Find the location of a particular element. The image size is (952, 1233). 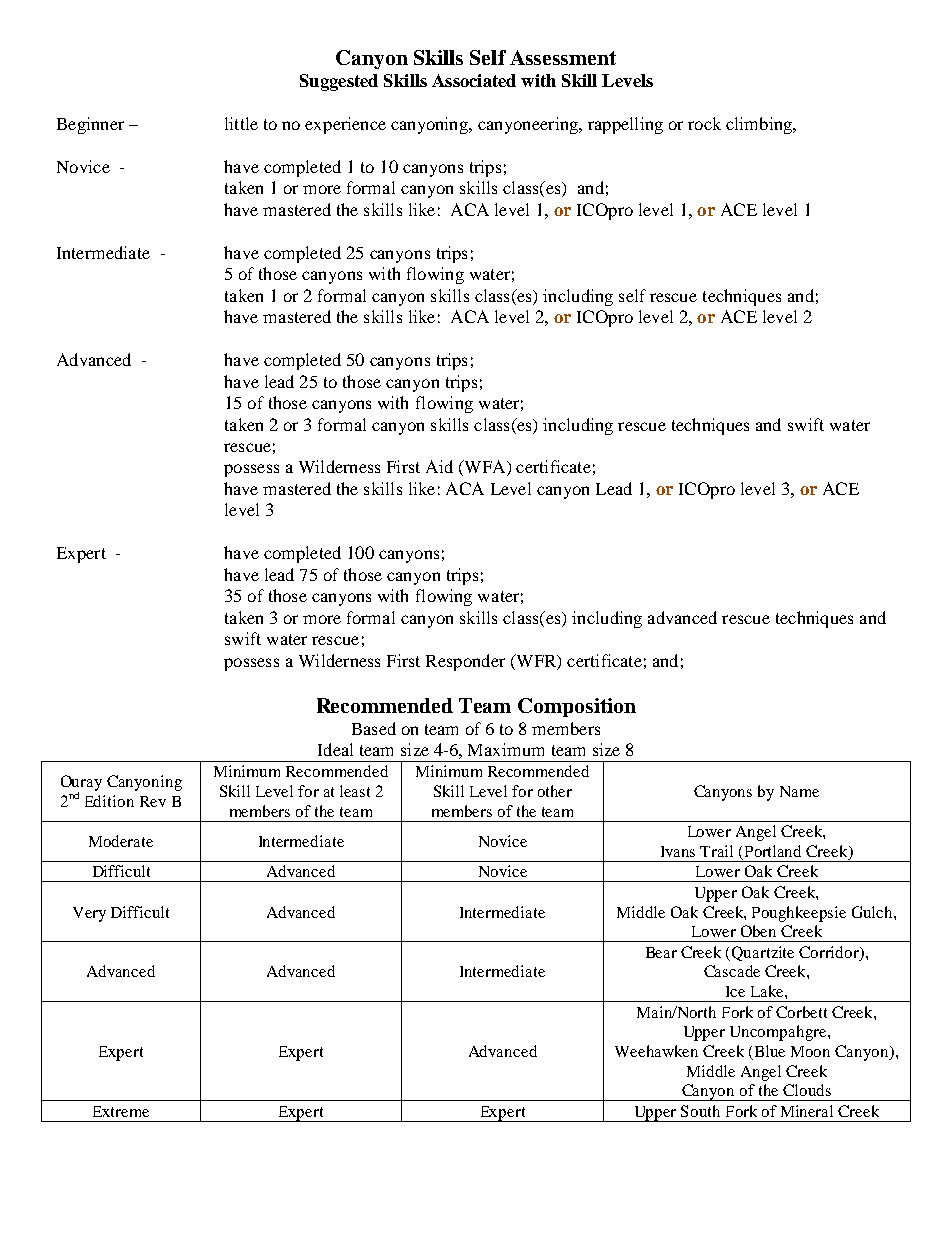

Based is located at coordinates (374, 728).
